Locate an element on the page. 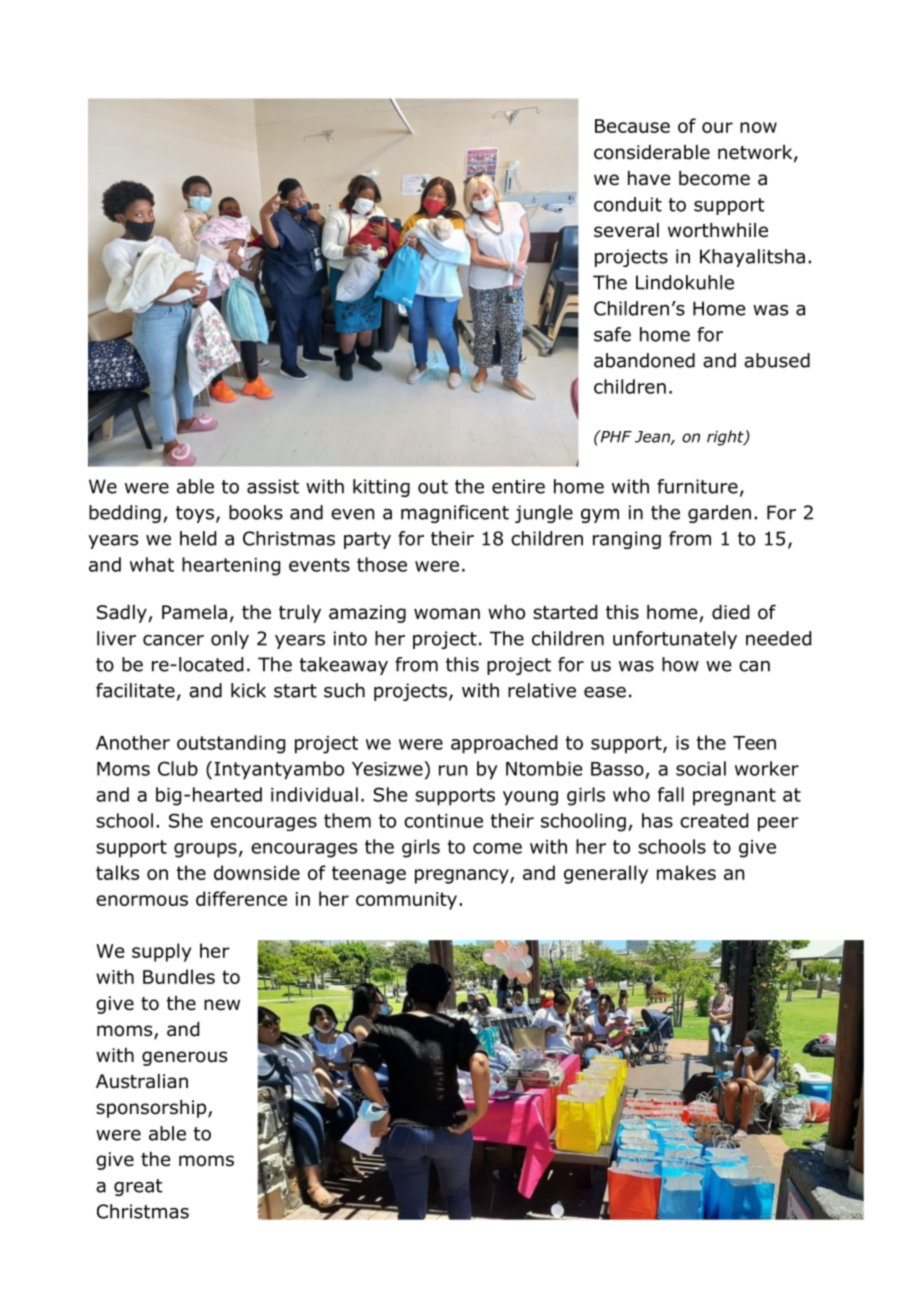  furniture is located at coordinates (697, 486).
